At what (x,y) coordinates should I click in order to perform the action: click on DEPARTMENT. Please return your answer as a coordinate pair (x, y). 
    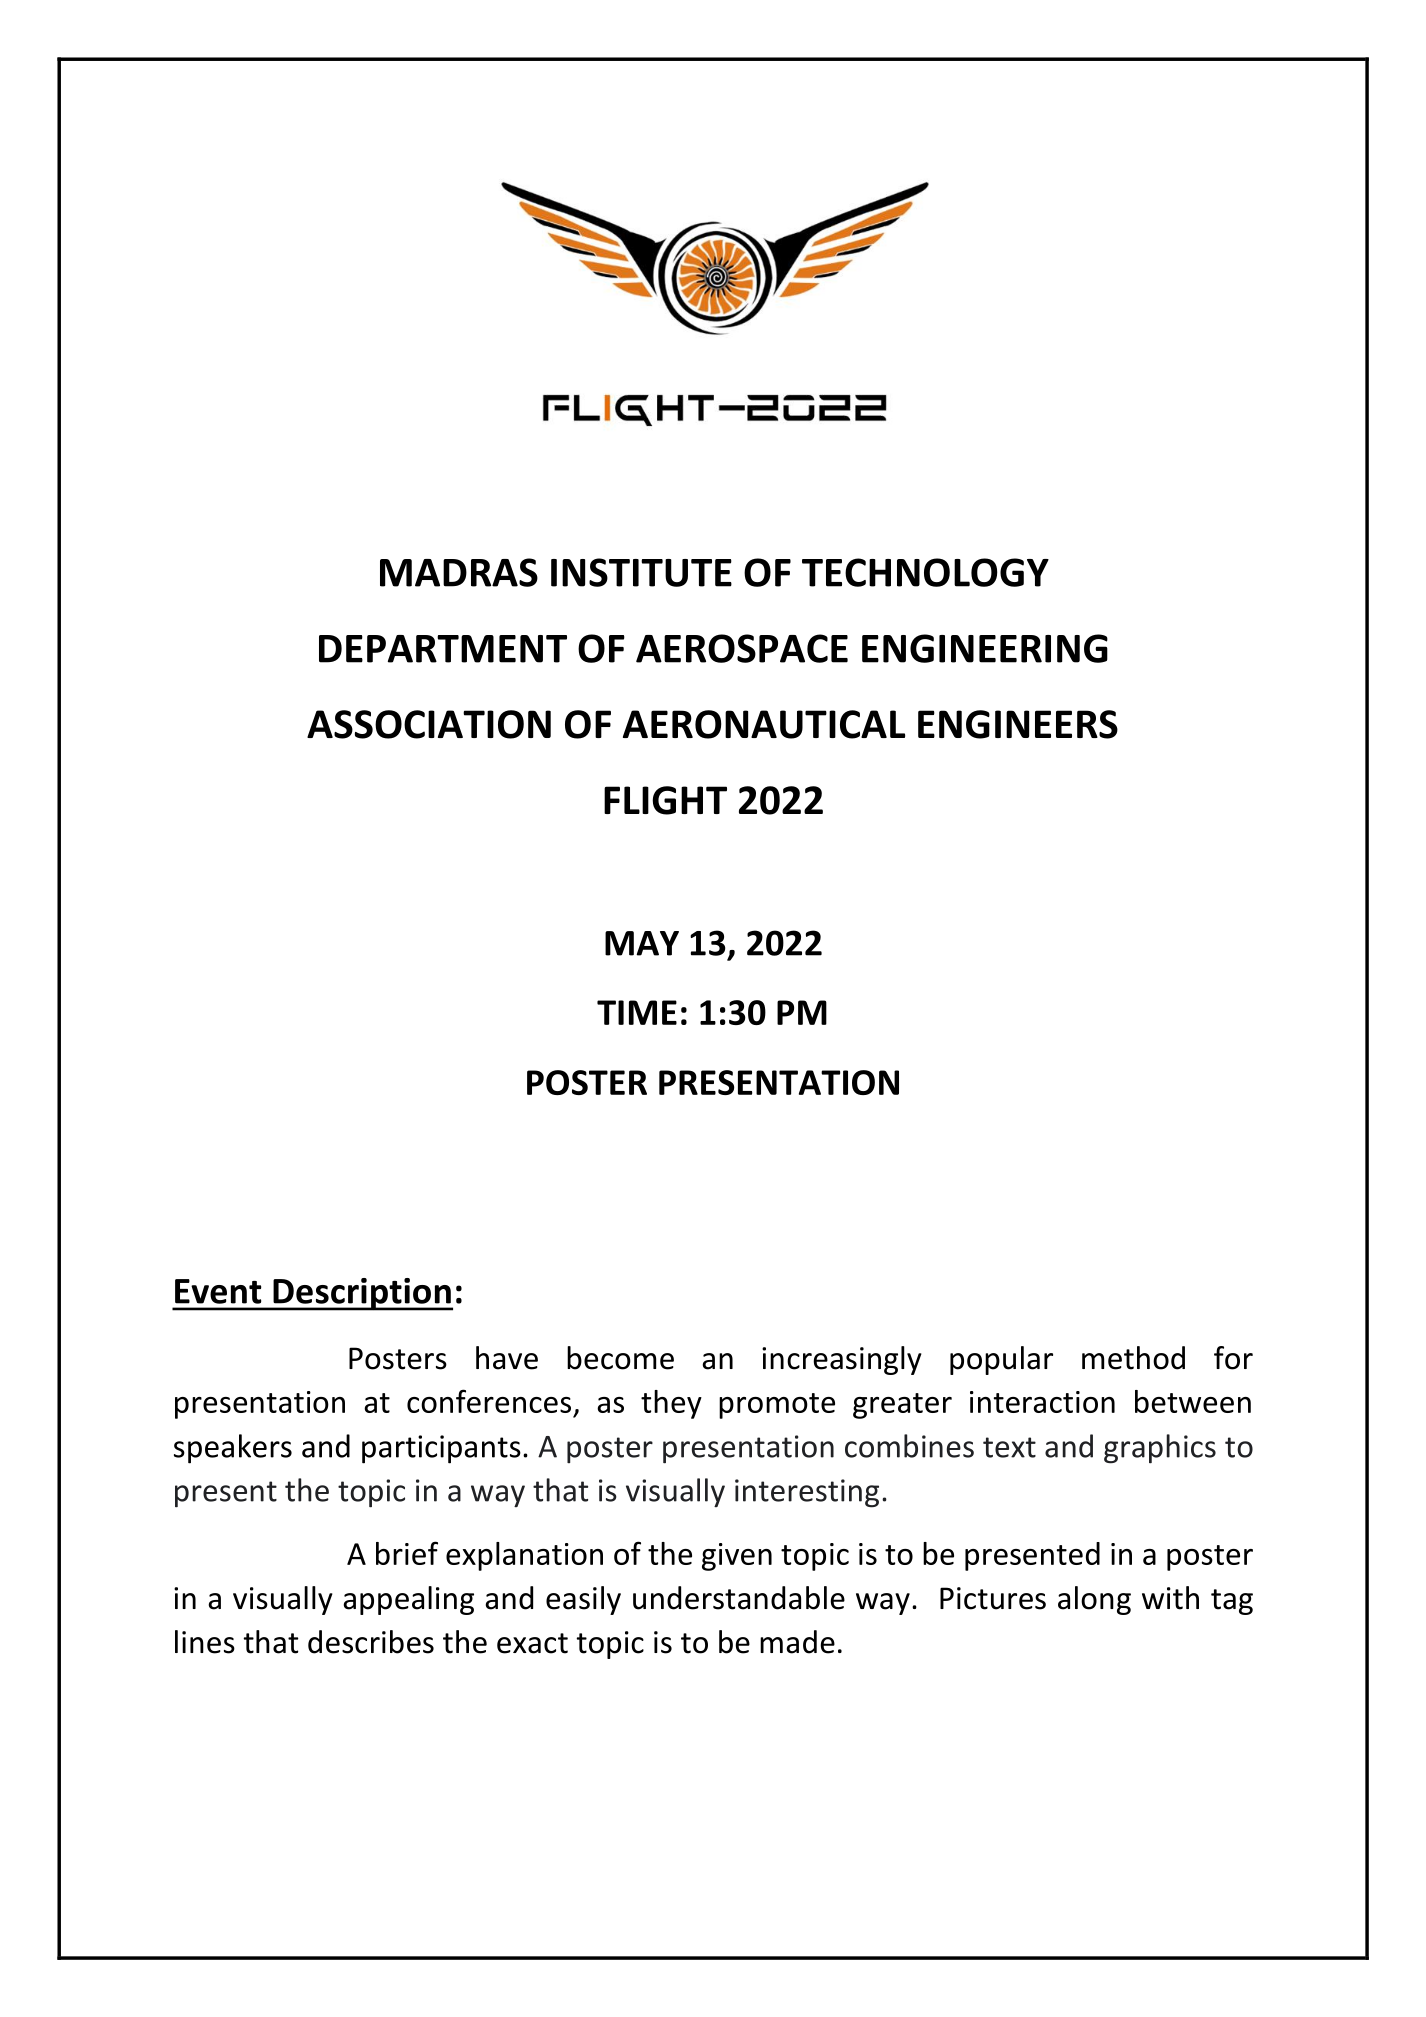
    Looking at the image, I should click on (443, 649).
